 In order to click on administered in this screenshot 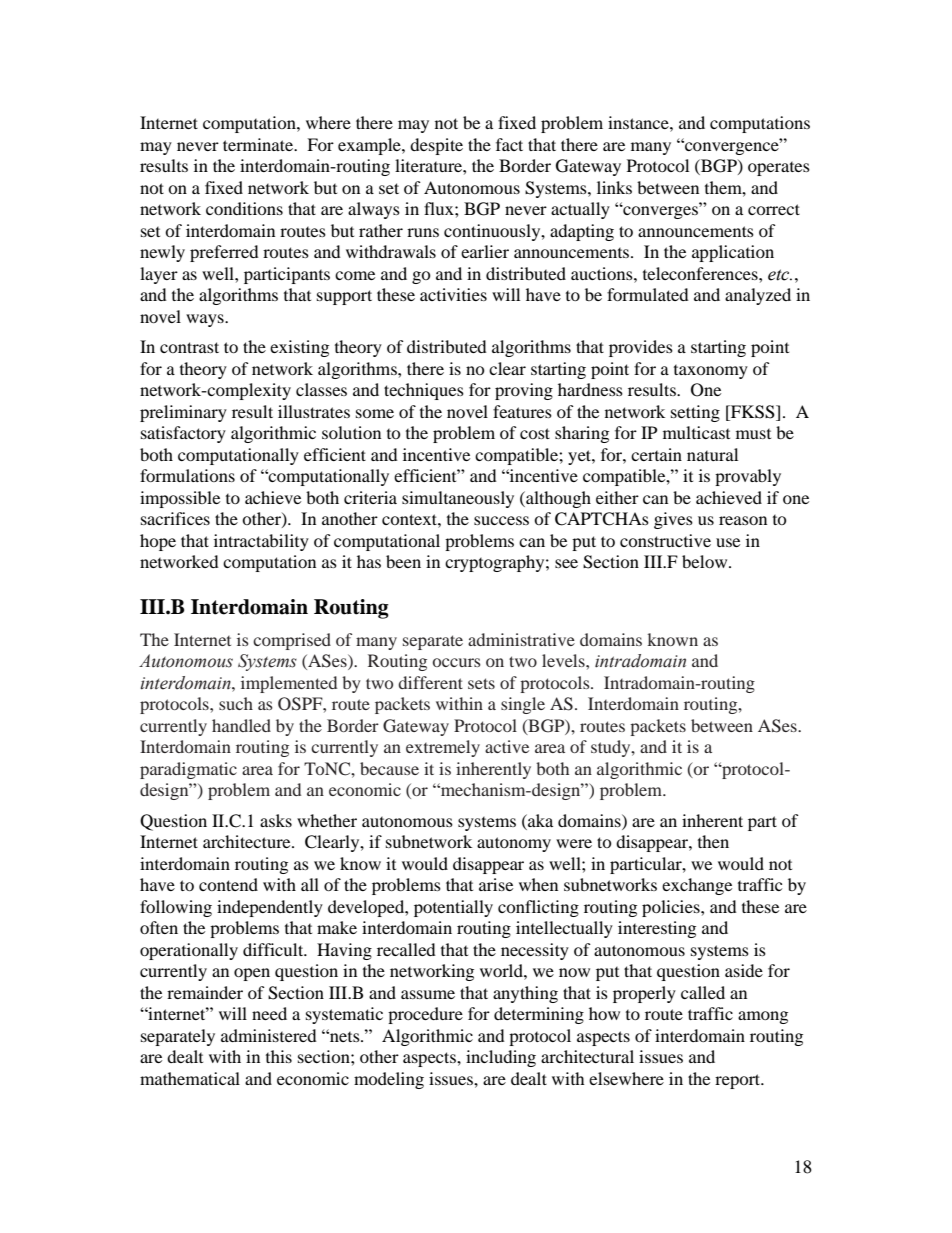, I will do `click(269, 1035)`.
